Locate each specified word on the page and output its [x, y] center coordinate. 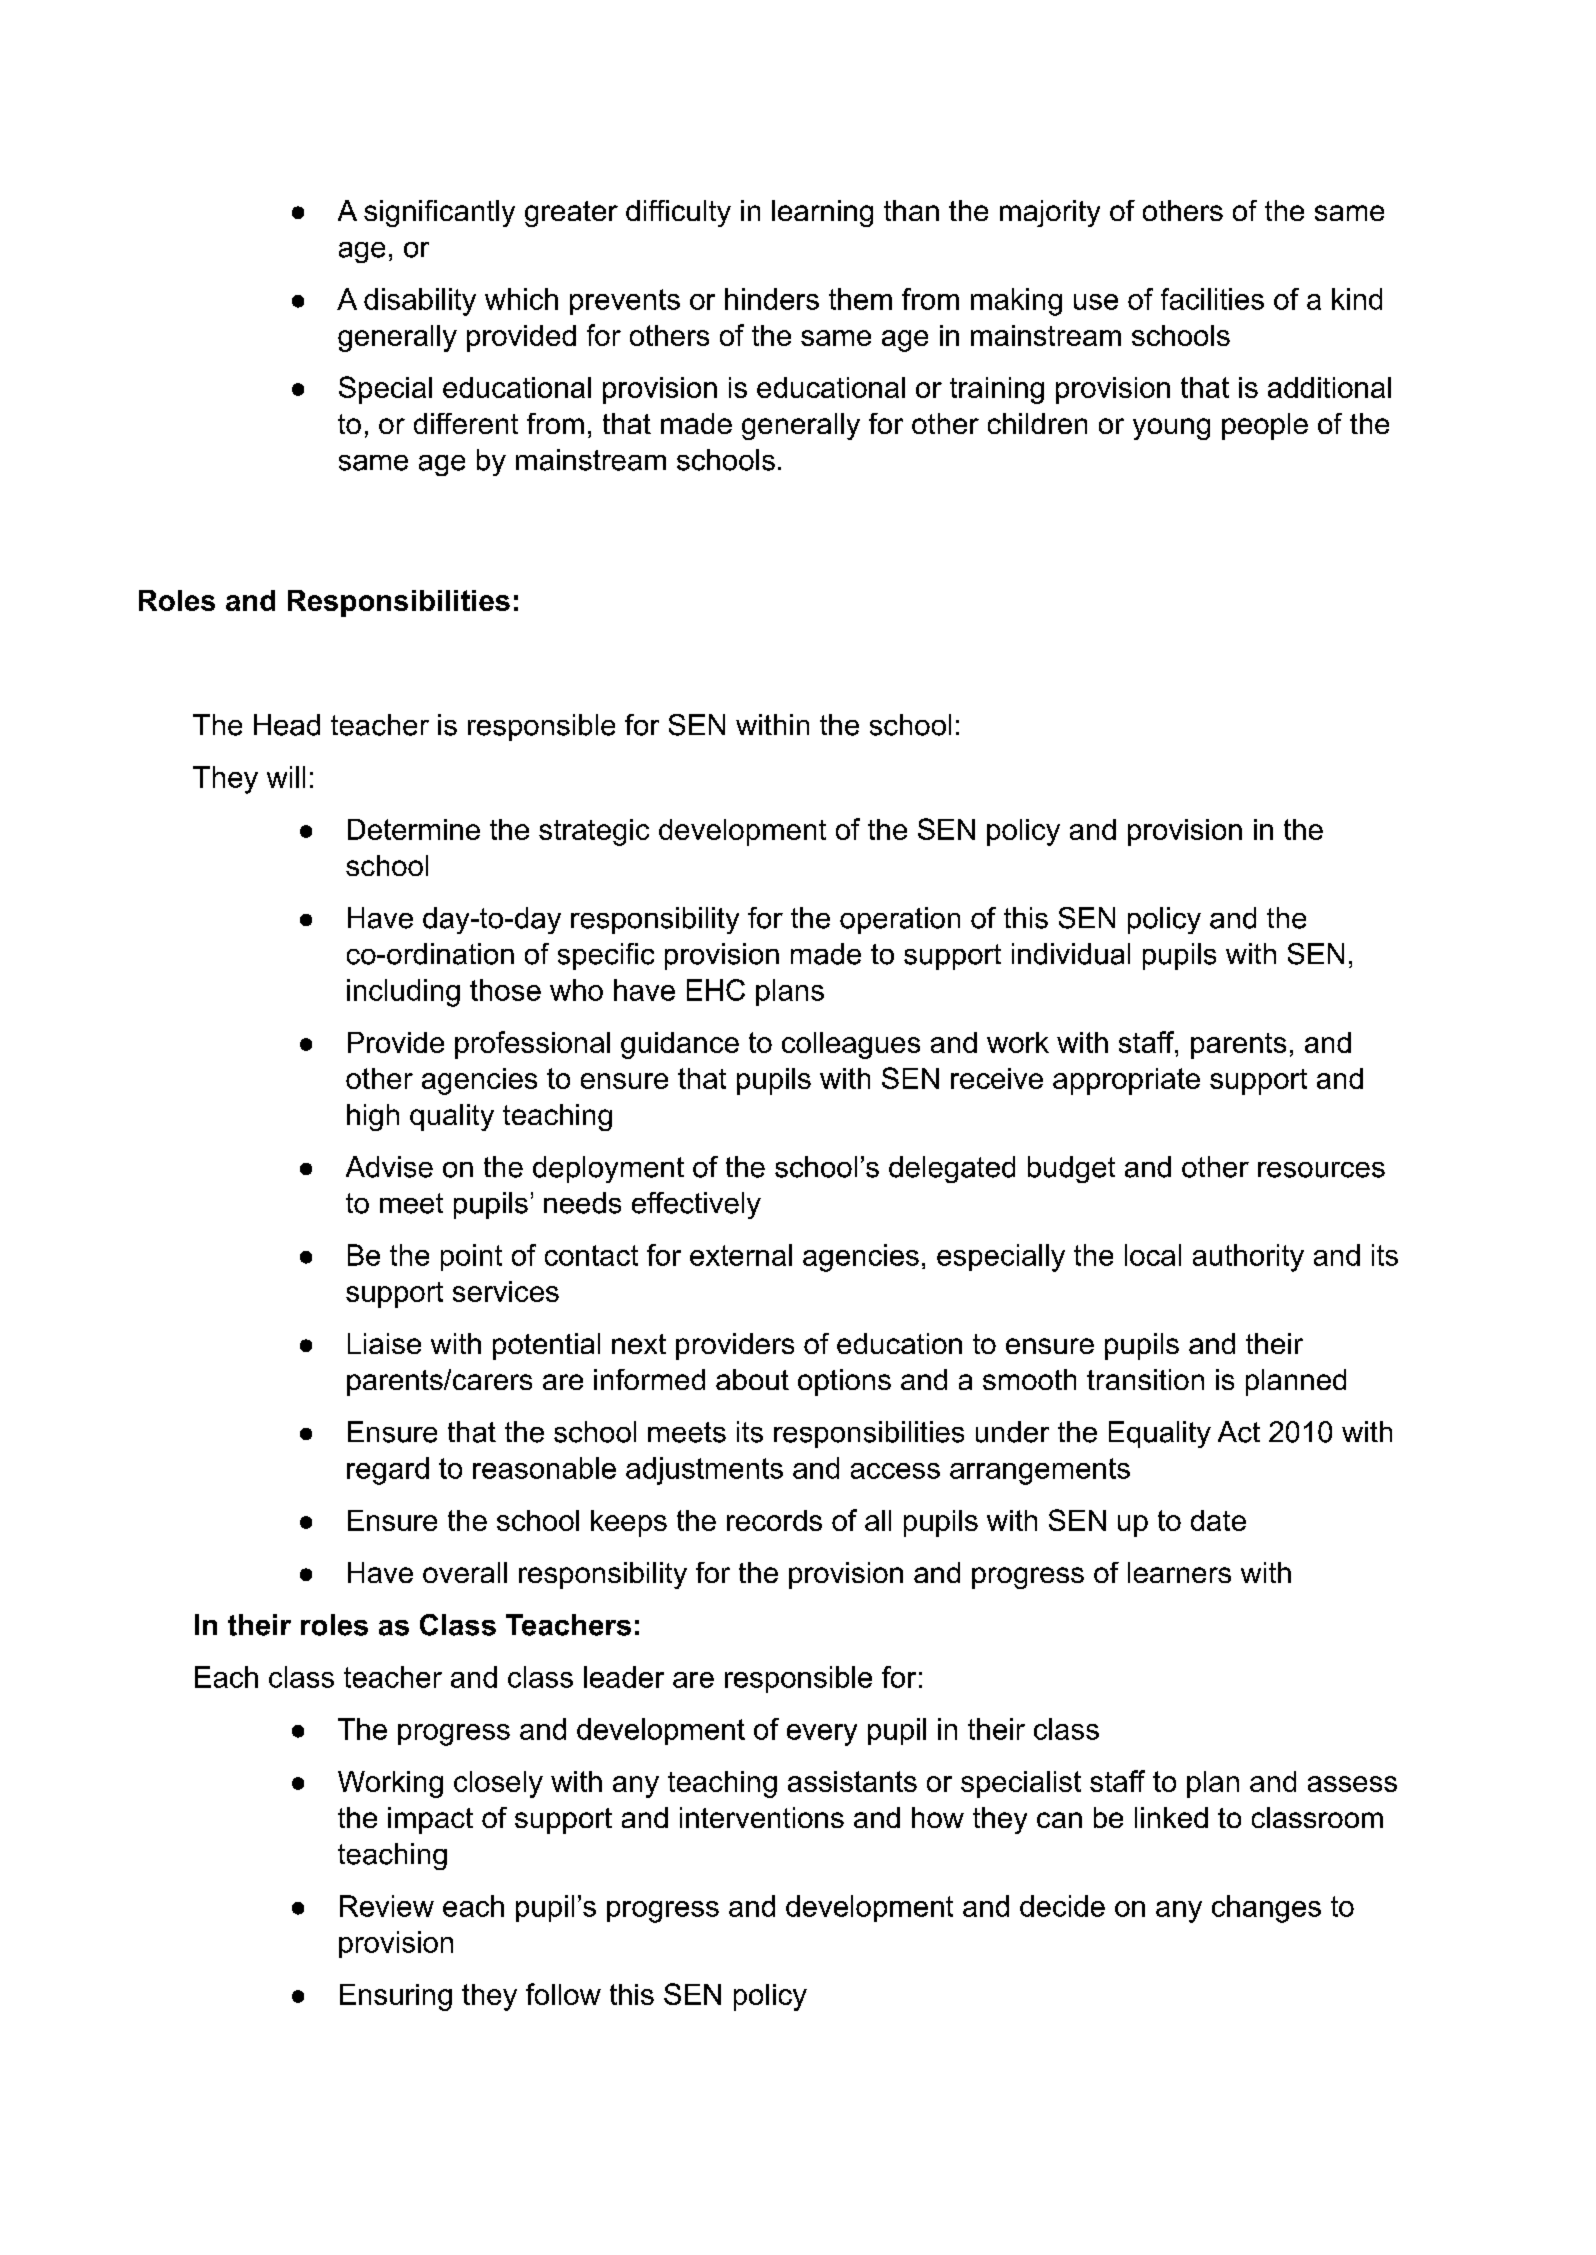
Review [387, 1906]
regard [388, 1471]
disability [420, 302]
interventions [762, 1817]
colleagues [851, 1045]
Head [287, 725]
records [774, 1520]
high [373, 1117]
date [1218, 1520]
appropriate [1126, 1081]
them [860, 299]
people [1265, 426]
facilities [1212, 299]
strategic [594, 832]
